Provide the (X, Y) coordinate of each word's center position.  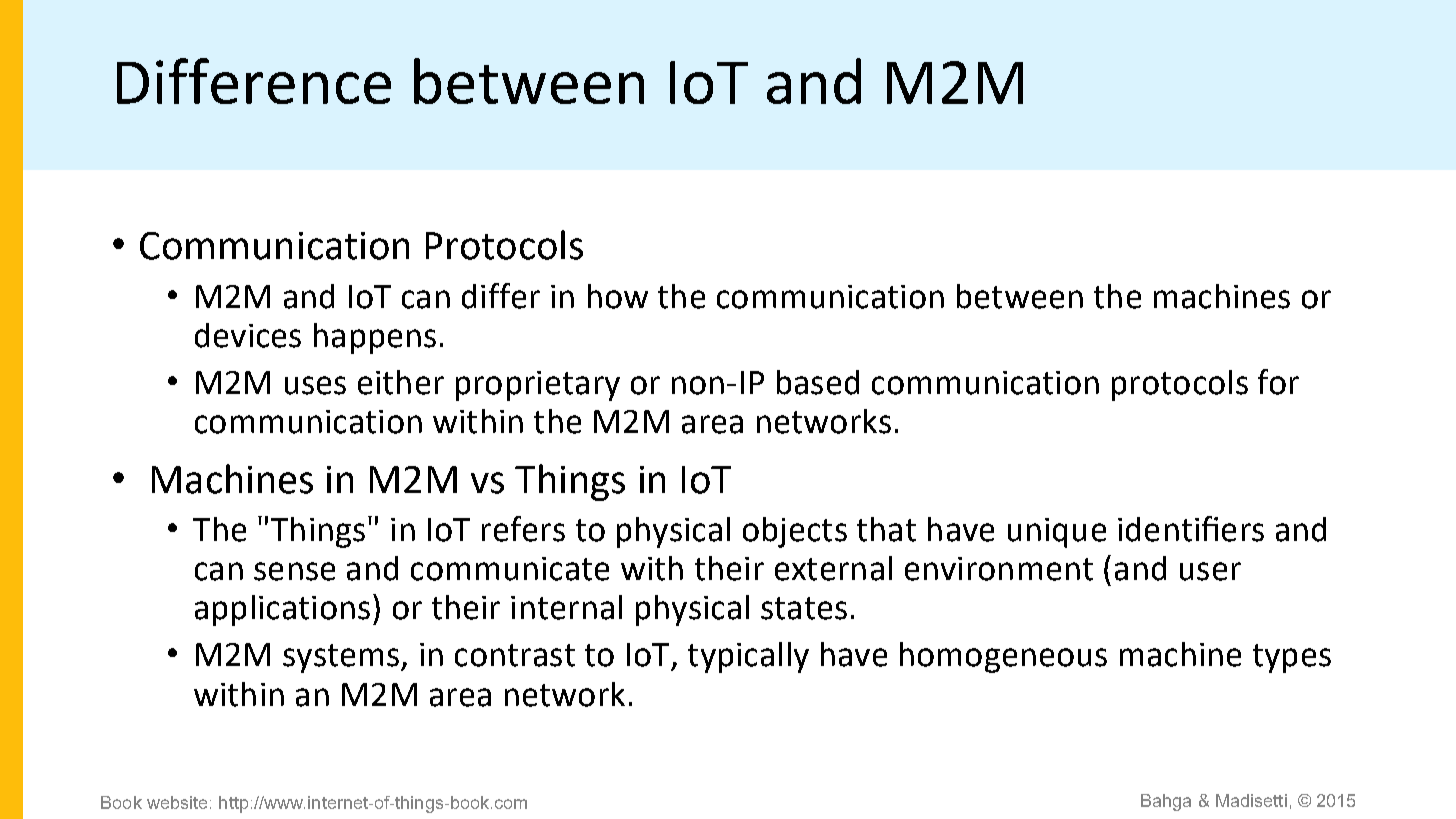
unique (1057, 533)
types (1292, 658)
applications (282, 610)
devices (248, 335)
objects (795, 532)
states (804, 608)
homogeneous (1003, 657)
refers (523, 529)
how (618, 296)
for (1278, 382)
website (177, 802)
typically (748, 657)
